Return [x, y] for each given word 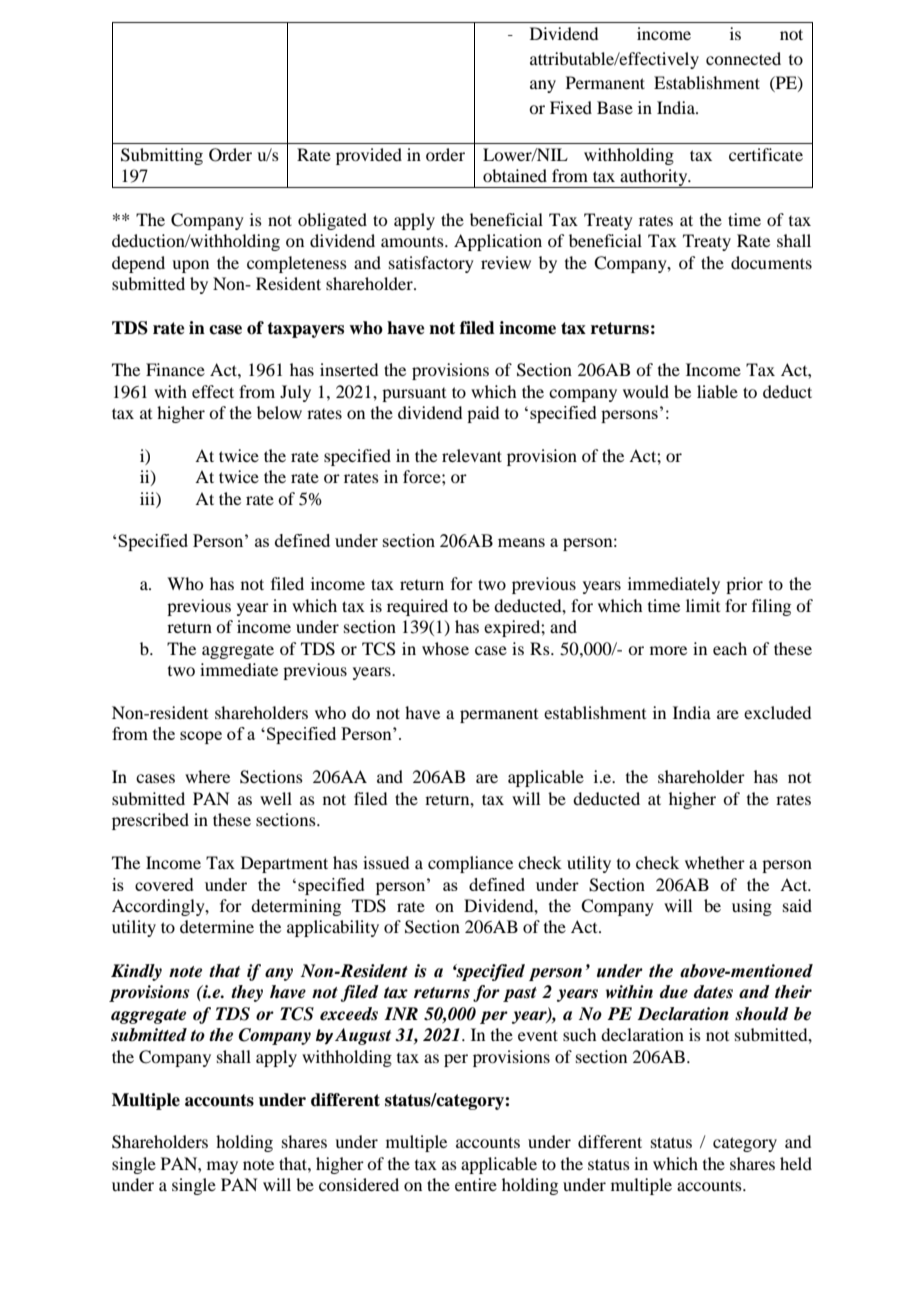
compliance [470, 864]
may [222, 1167]
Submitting [162, 156]
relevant [472, 455]
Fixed [571, 107]
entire [476, 1184]
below [279, 412]
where [207, 776]
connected [743, 58]
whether [715, 862]
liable [717, 391]
